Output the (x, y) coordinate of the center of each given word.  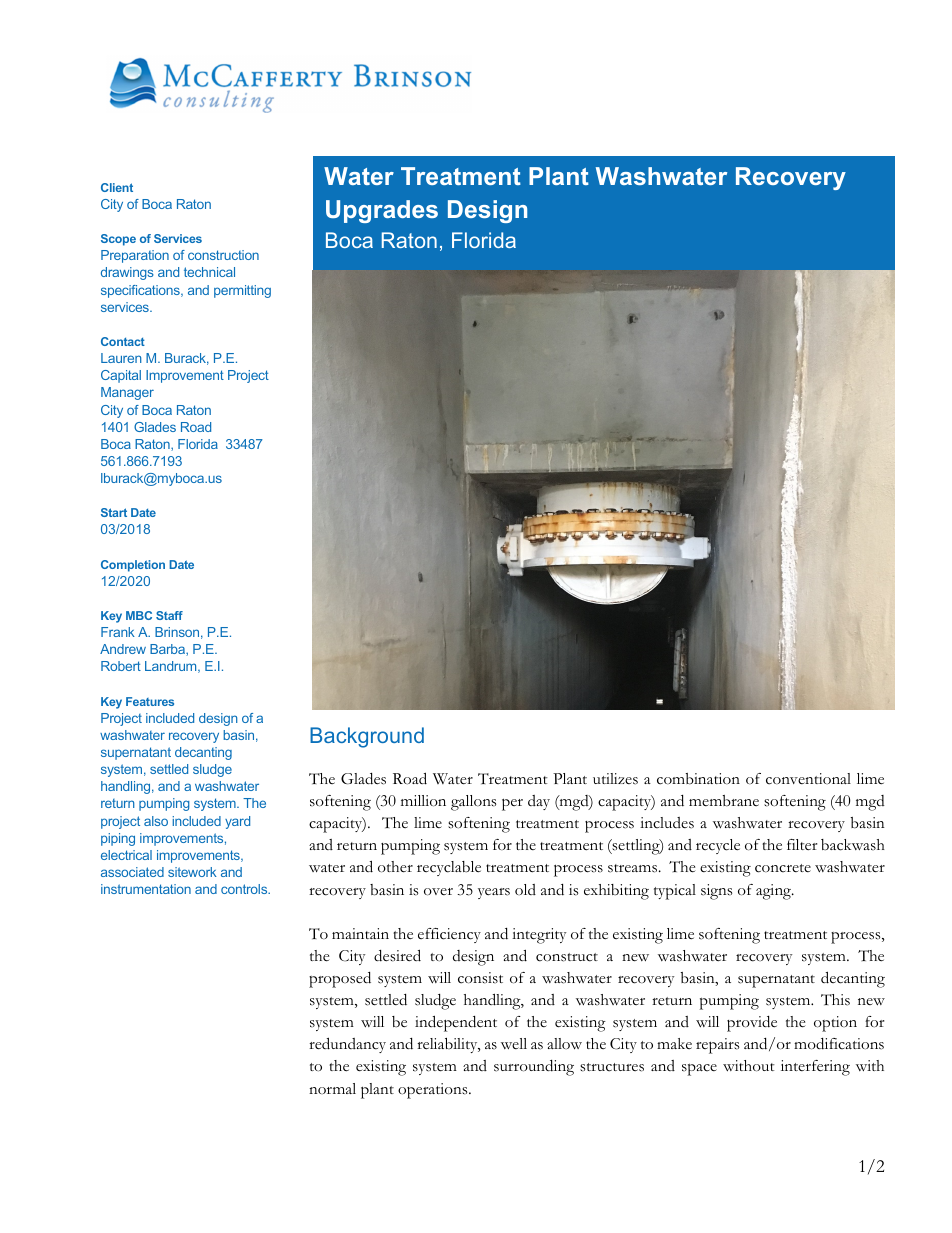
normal (332, 1088)
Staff (169, 615)
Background (367, 737)
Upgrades (382, 211)
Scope (118, 240)
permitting (242, 291)
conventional (808, 779)
